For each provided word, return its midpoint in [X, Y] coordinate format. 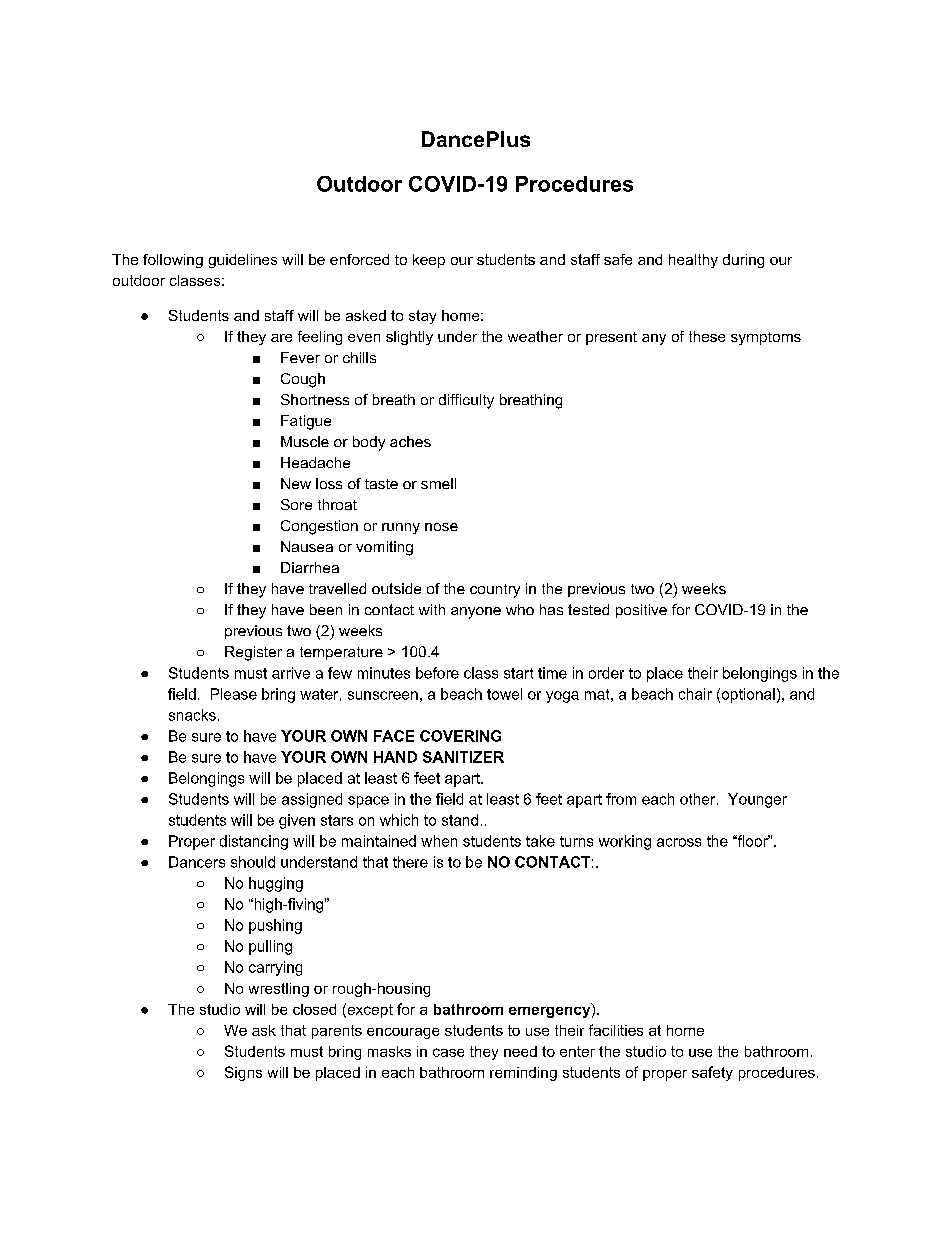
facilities [616, 1030]
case [448, 1052]
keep [429, 261]
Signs [243, 1073]
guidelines [243, 261]
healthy [693, 261]
